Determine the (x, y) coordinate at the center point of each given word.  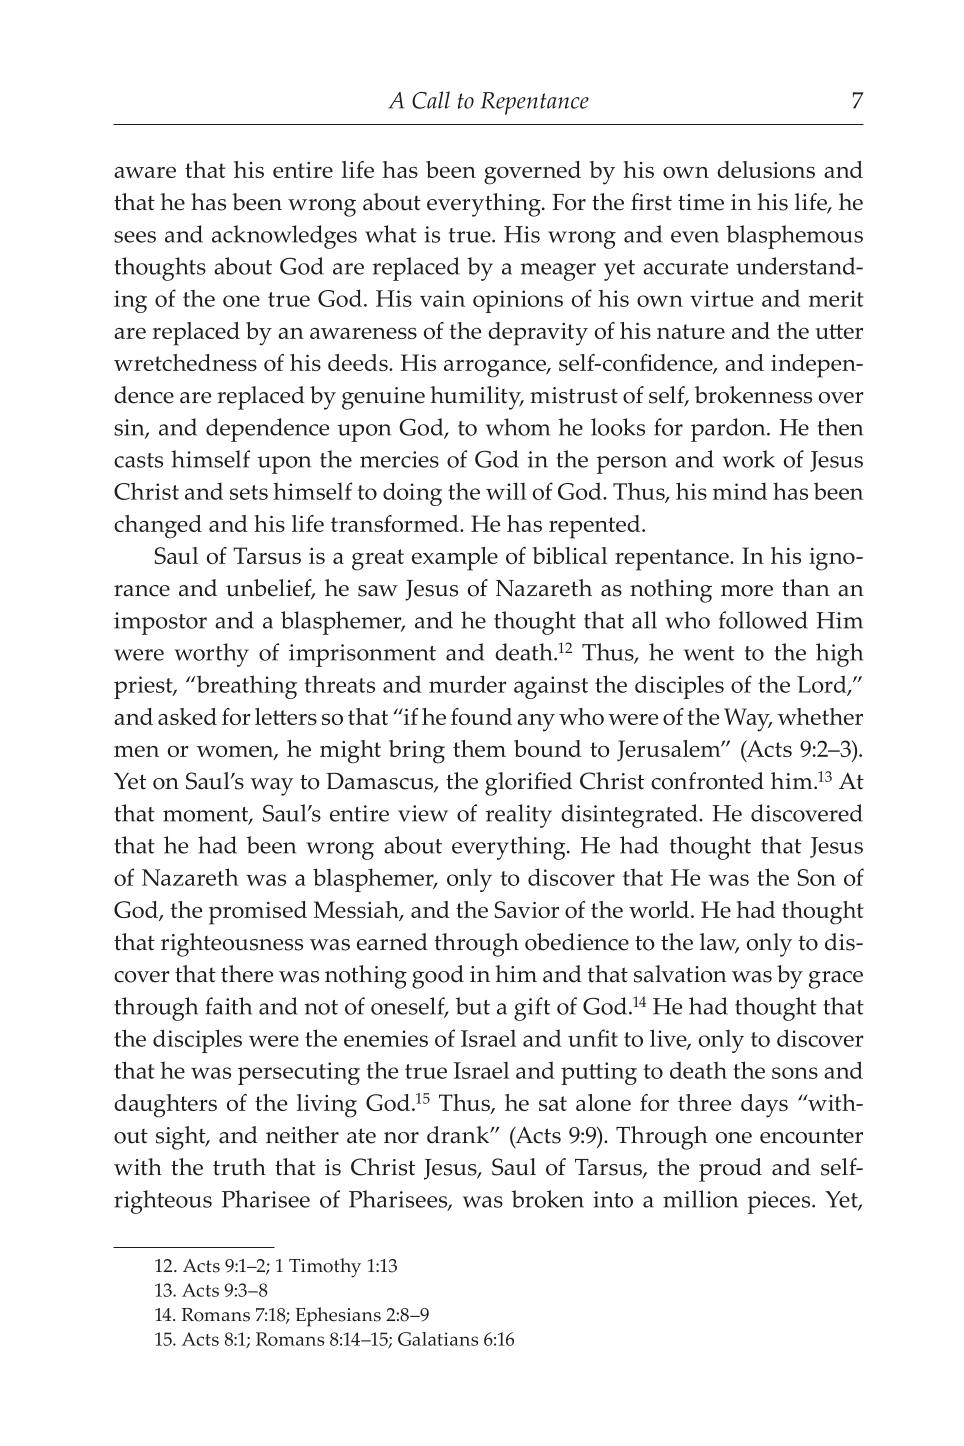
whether (820, 716)
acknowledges (284, 237)
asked (187, 716)
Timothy (325, 1268)
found (481, 716)
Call (431, 100)
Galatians (438, 1339)
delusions (766, 169)
